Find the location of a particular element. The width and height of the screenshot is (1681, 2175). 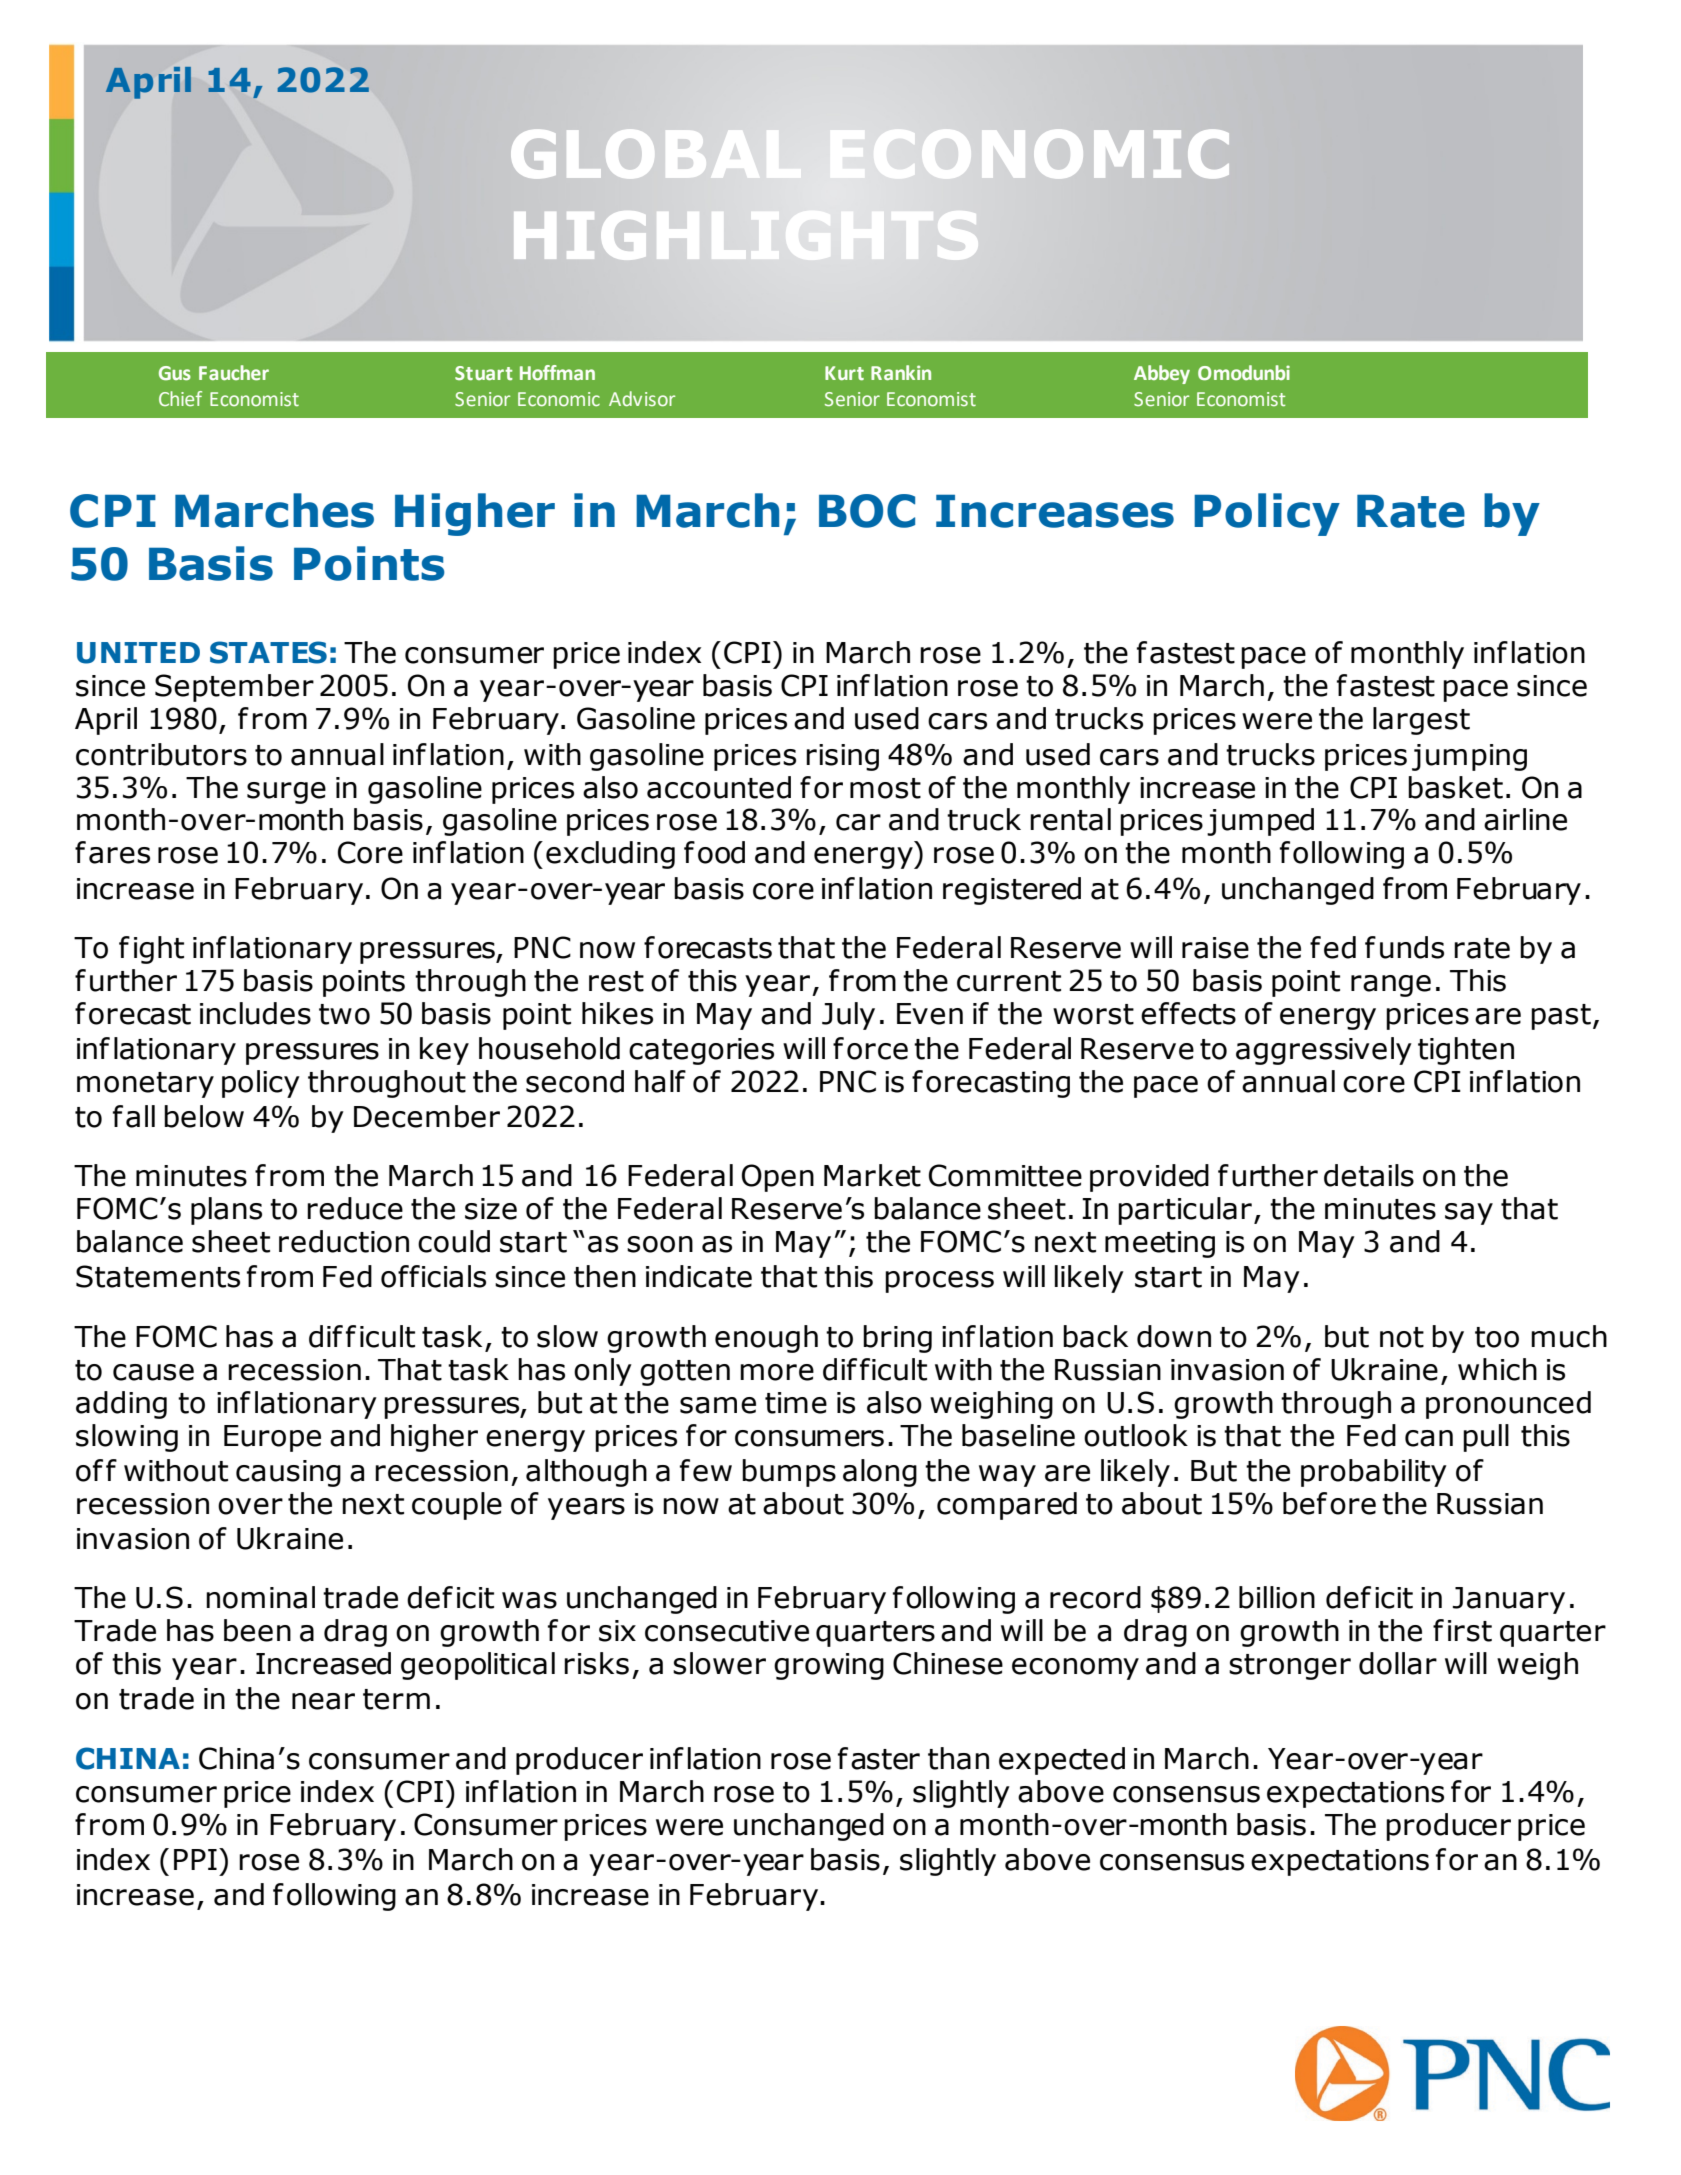

Chief is located at coordinates (180, 399).
